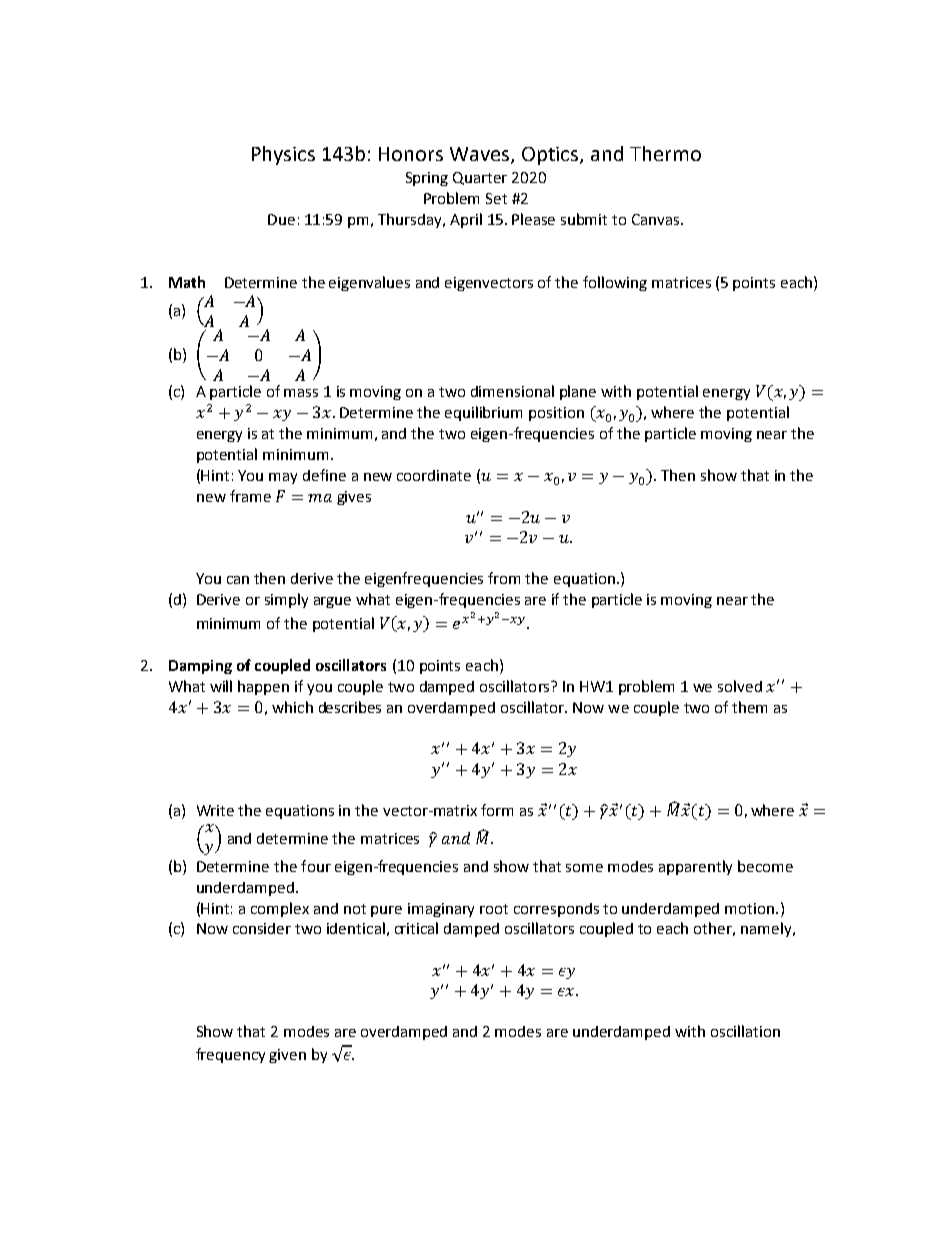  Describe the element at coordinates (416, 928) in the screenshot. I see `critical` at that location.
